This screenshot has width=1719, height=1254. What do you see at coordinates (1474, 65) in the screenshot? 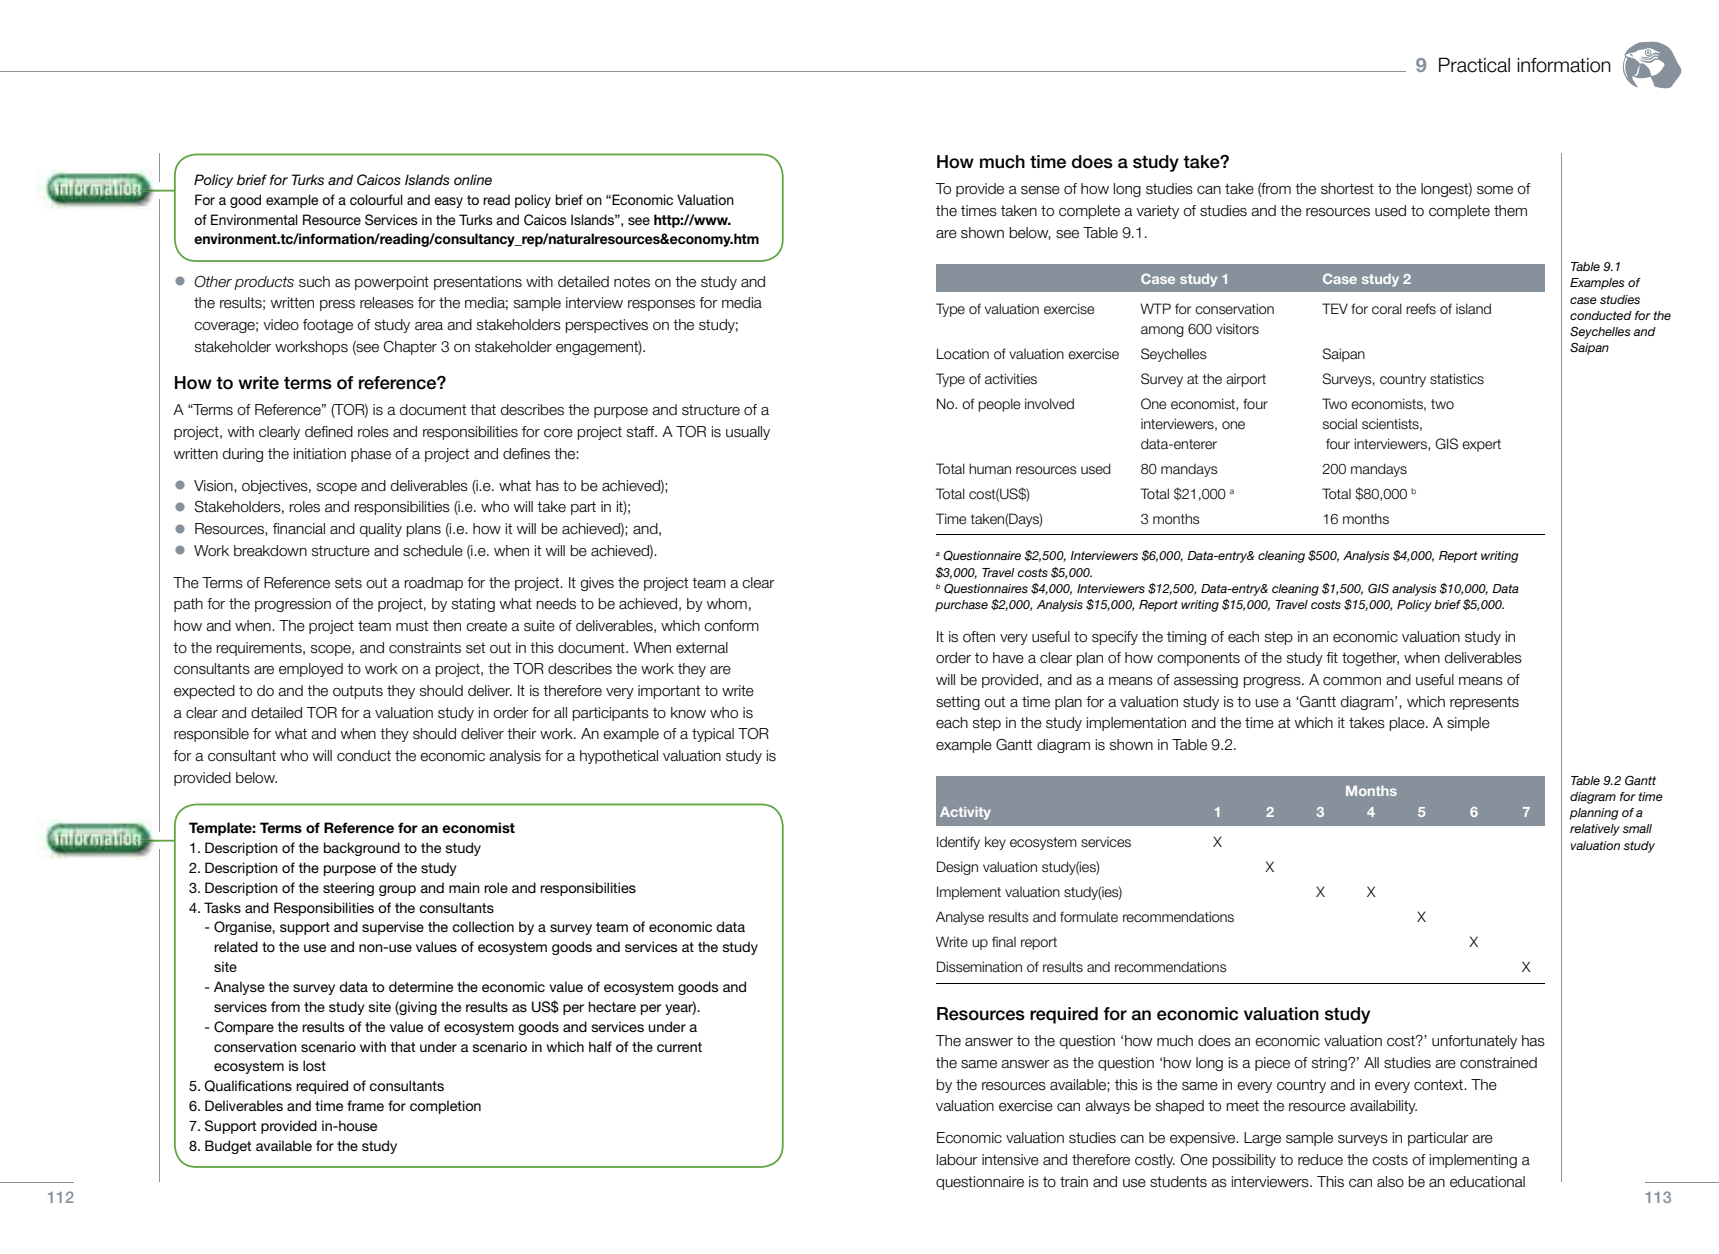
I see `Practical` at bounding box center [1474, 65].
